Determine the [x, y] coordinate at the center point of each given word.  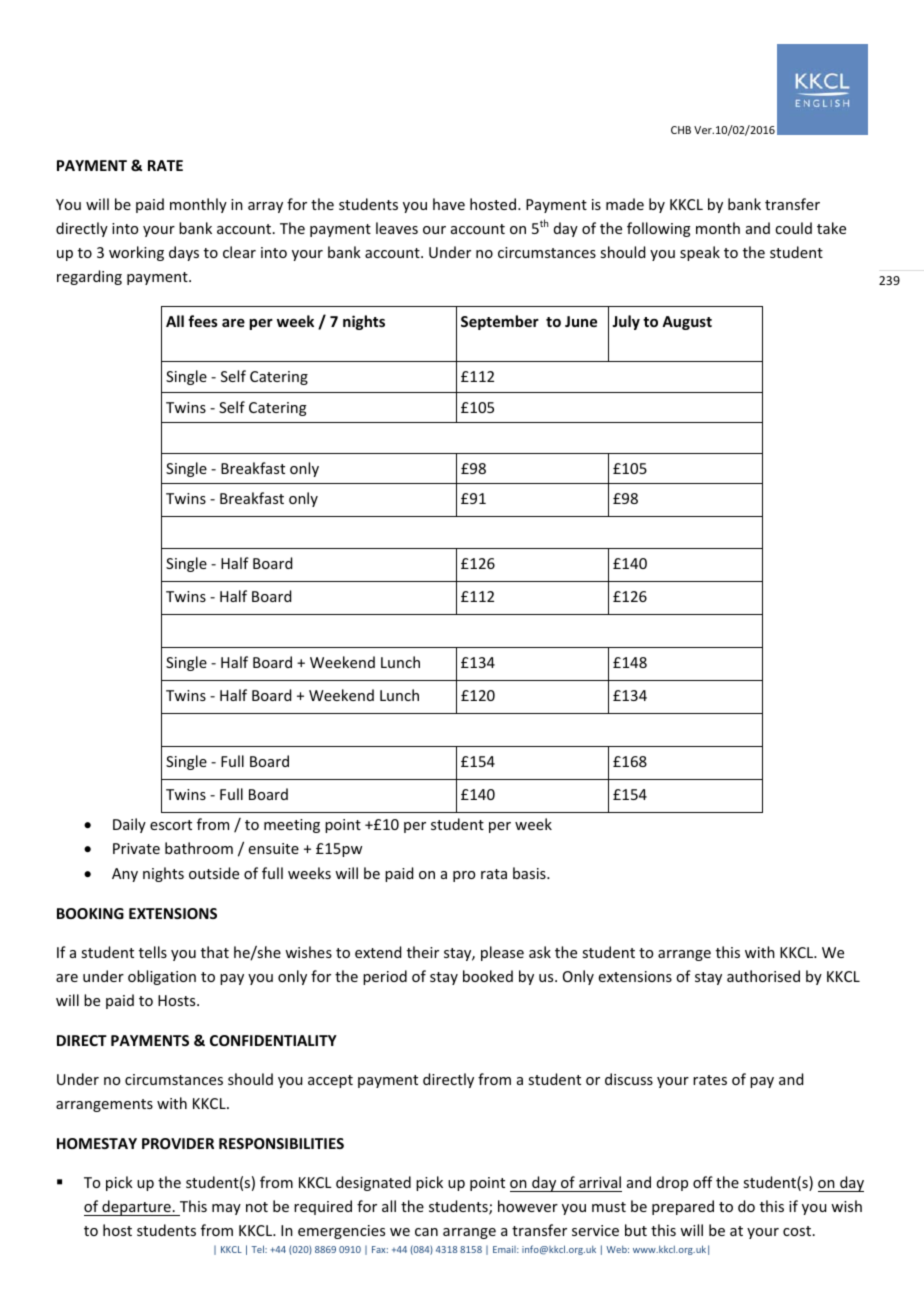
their [423, 952]
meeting [292, 826]
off [703, 1182]
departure [136, 1208]
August [687, 323]
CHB [681, 130]
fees [203, 321]
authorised [763, 976]
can [426, 1232]
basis [530, 873]
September [500, 322]
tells [153, 952]
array [265, 207]
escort [171, 825]
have [449, 204]
